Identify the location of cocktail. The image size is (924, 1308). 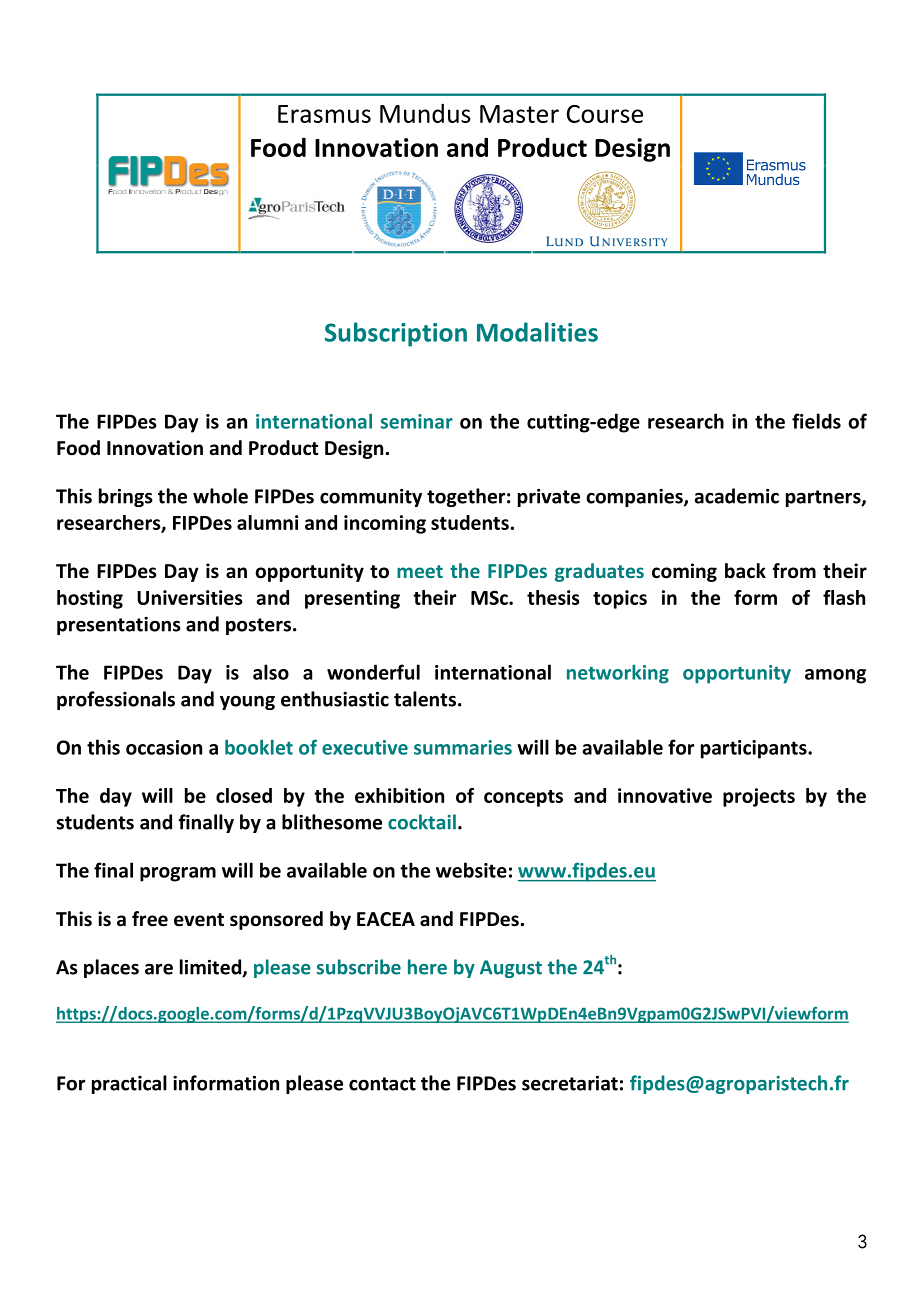
(422, 822).
